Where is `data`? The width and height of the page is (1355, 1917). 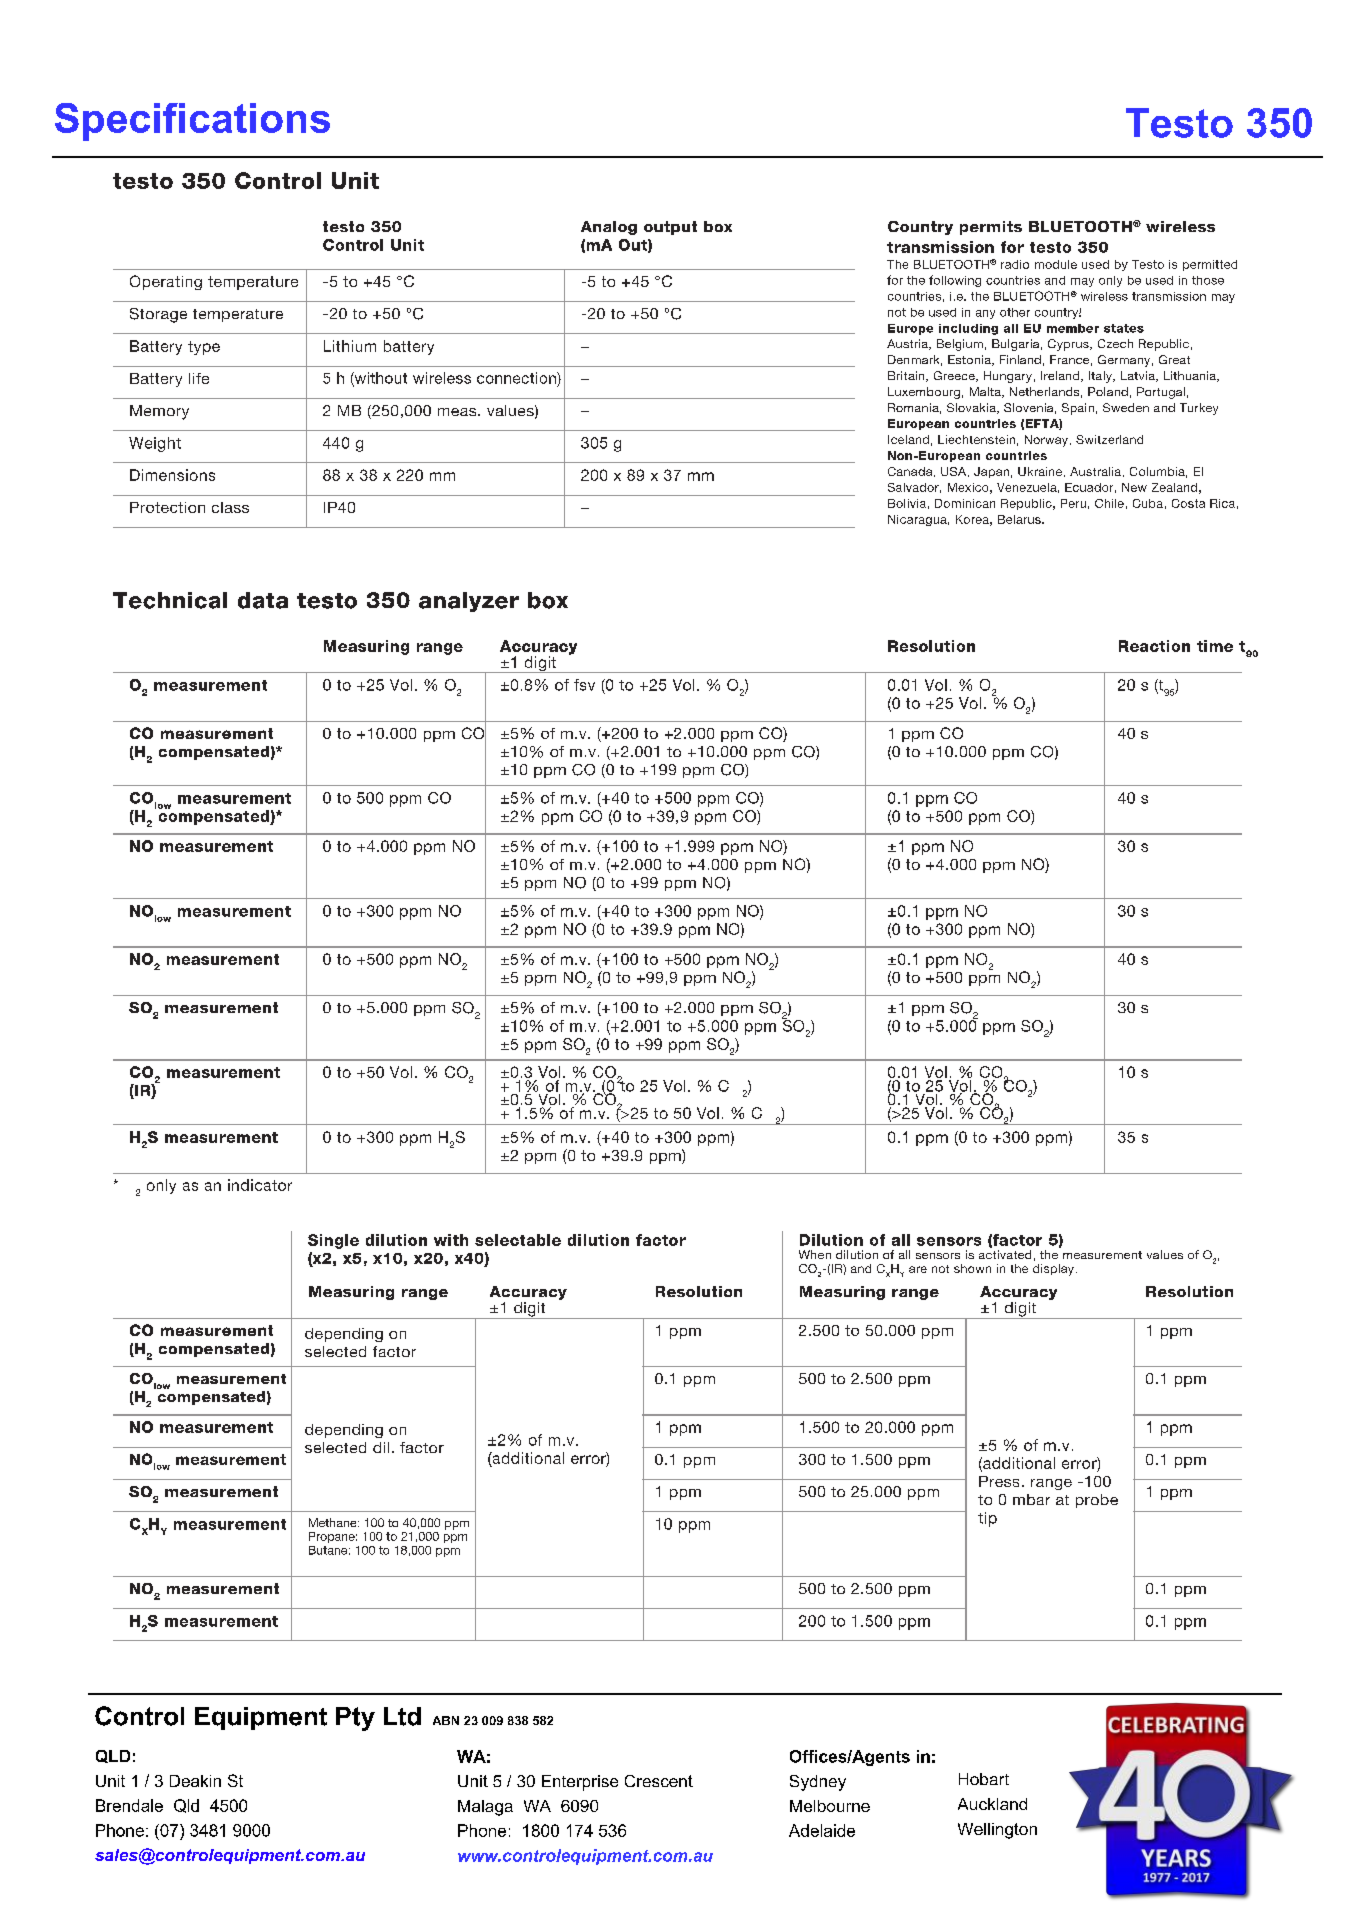 data is located at coordinates (263, 600).
